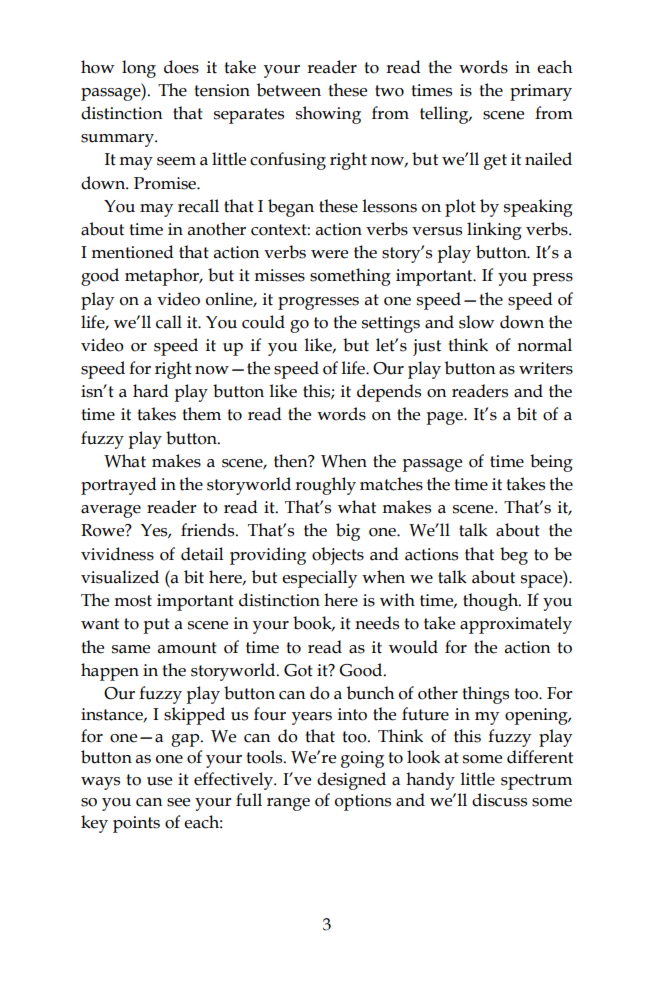 This page has height=996, width=654. I want to click on portrayed, so click(119, 486).
